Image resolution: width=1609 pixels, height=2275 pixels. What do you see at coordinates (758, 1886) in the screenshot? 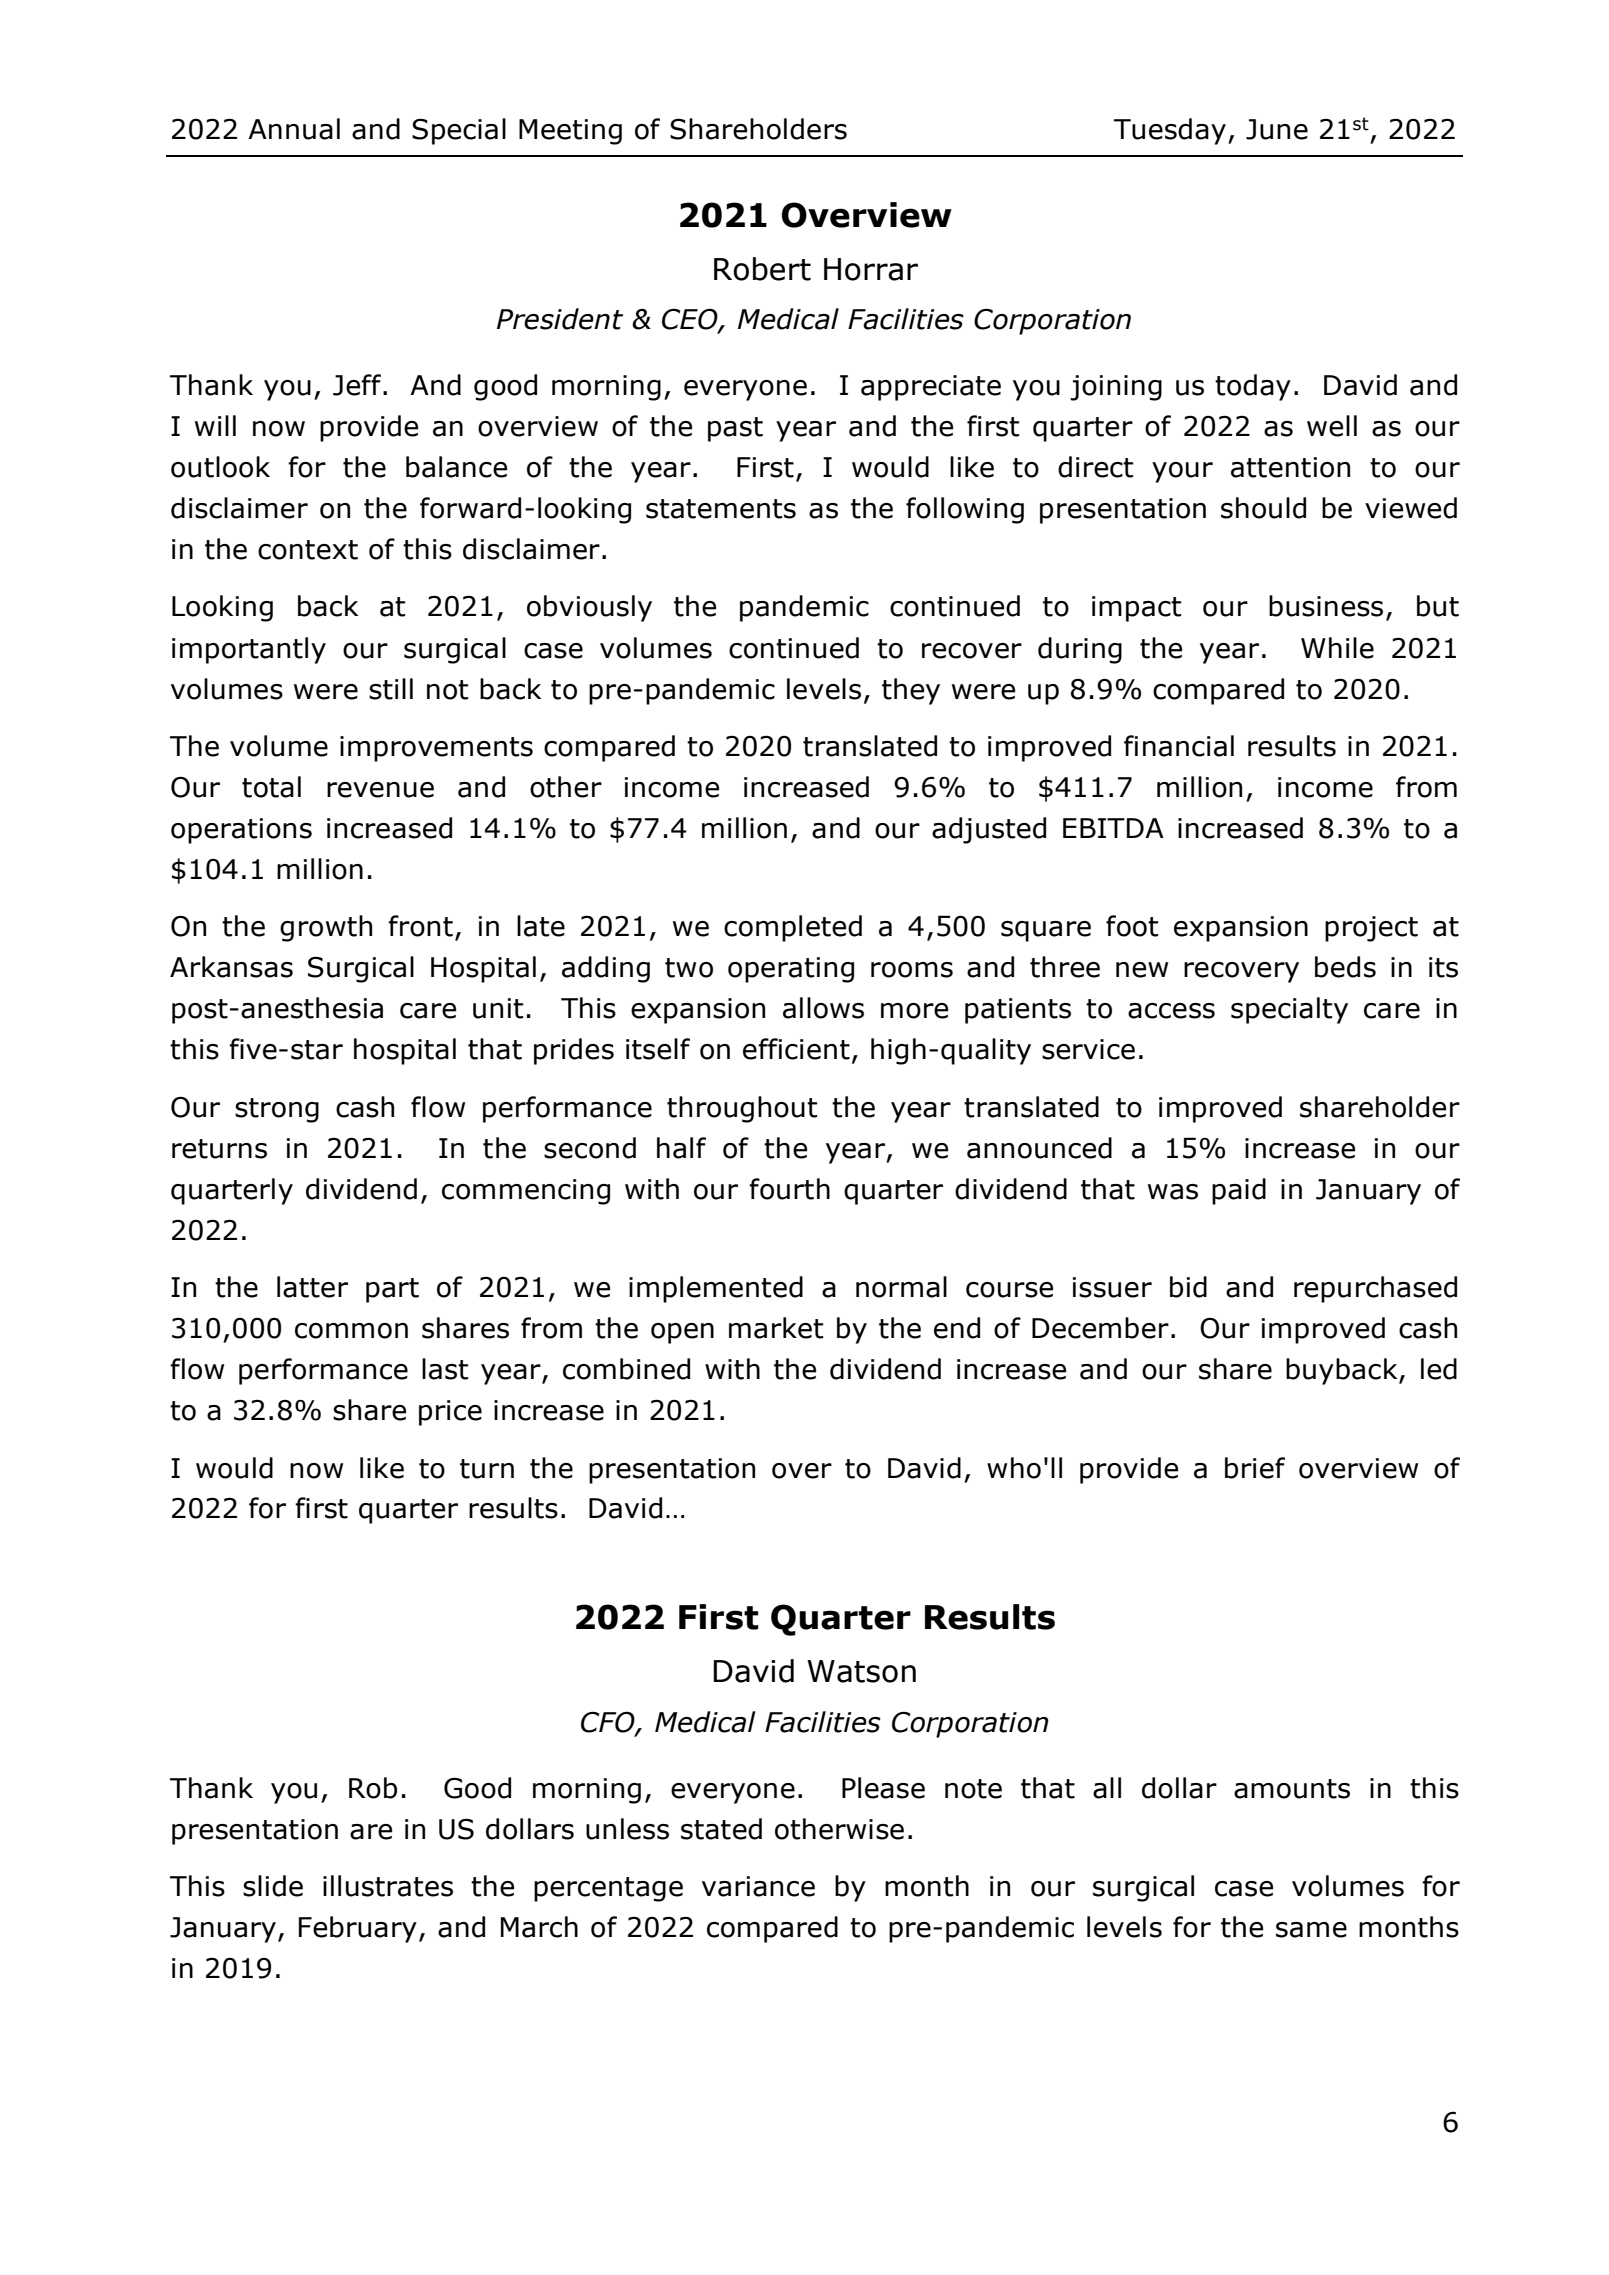
I see `variance` at bounding box center [758, 1886].
